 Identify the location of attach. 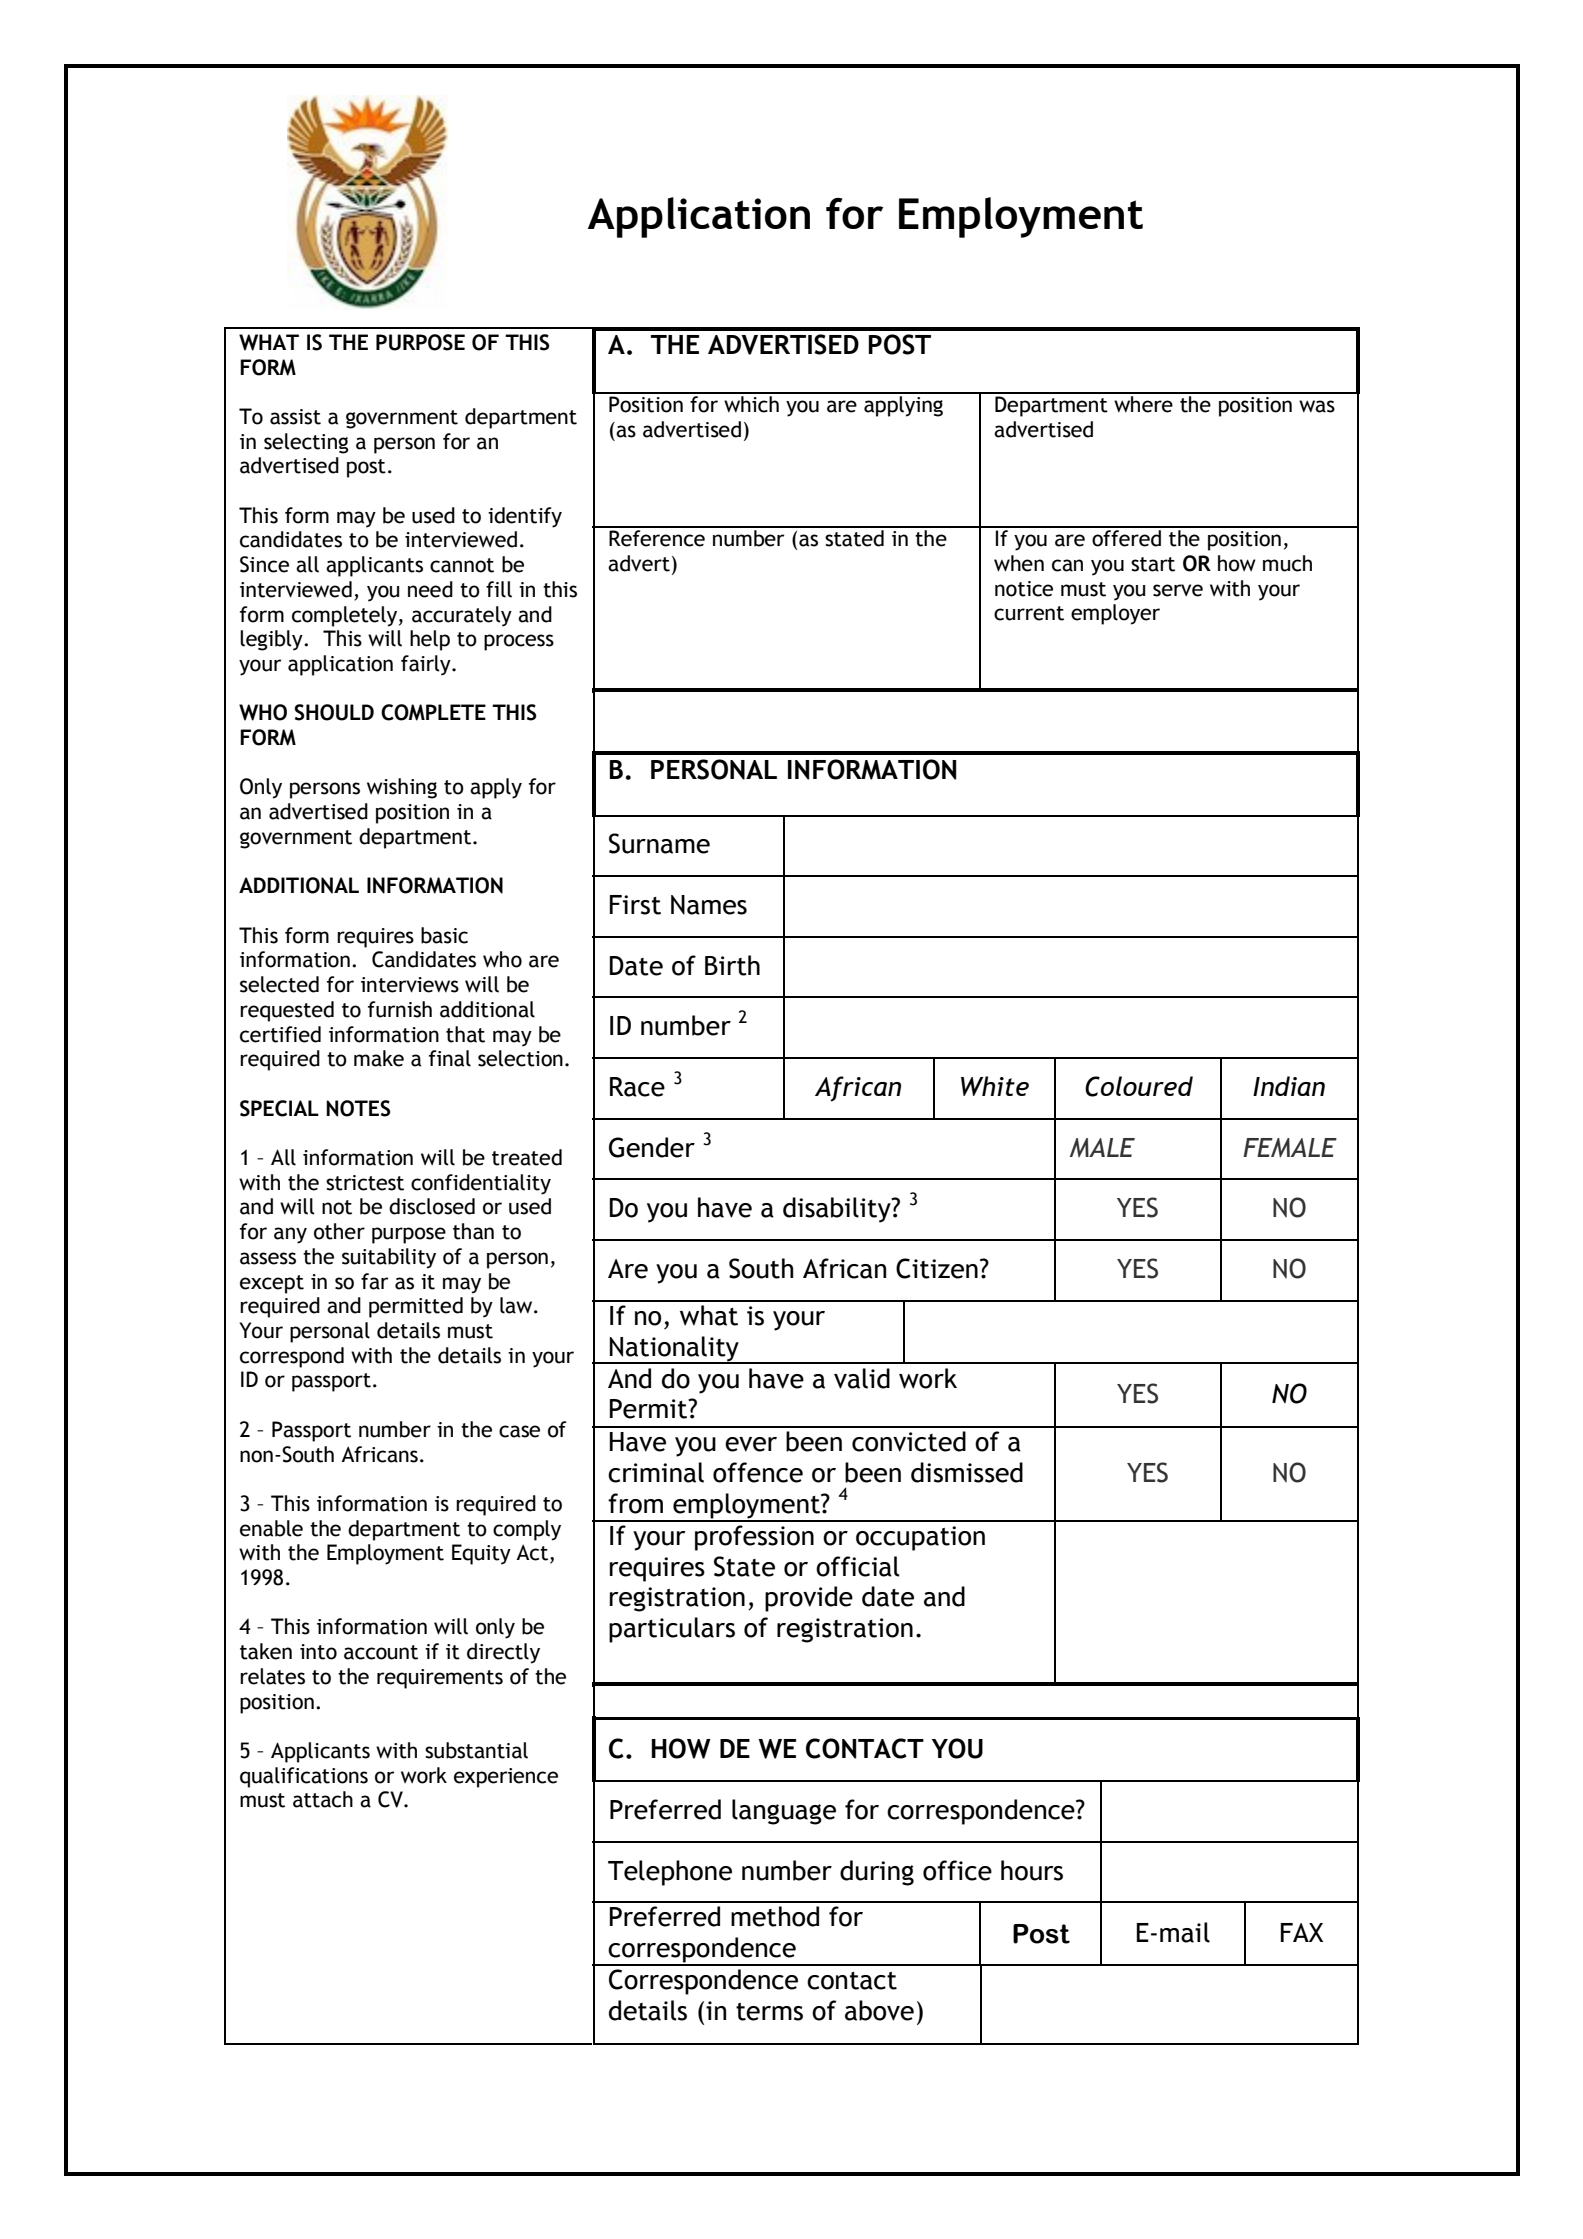
(323, 1799).
